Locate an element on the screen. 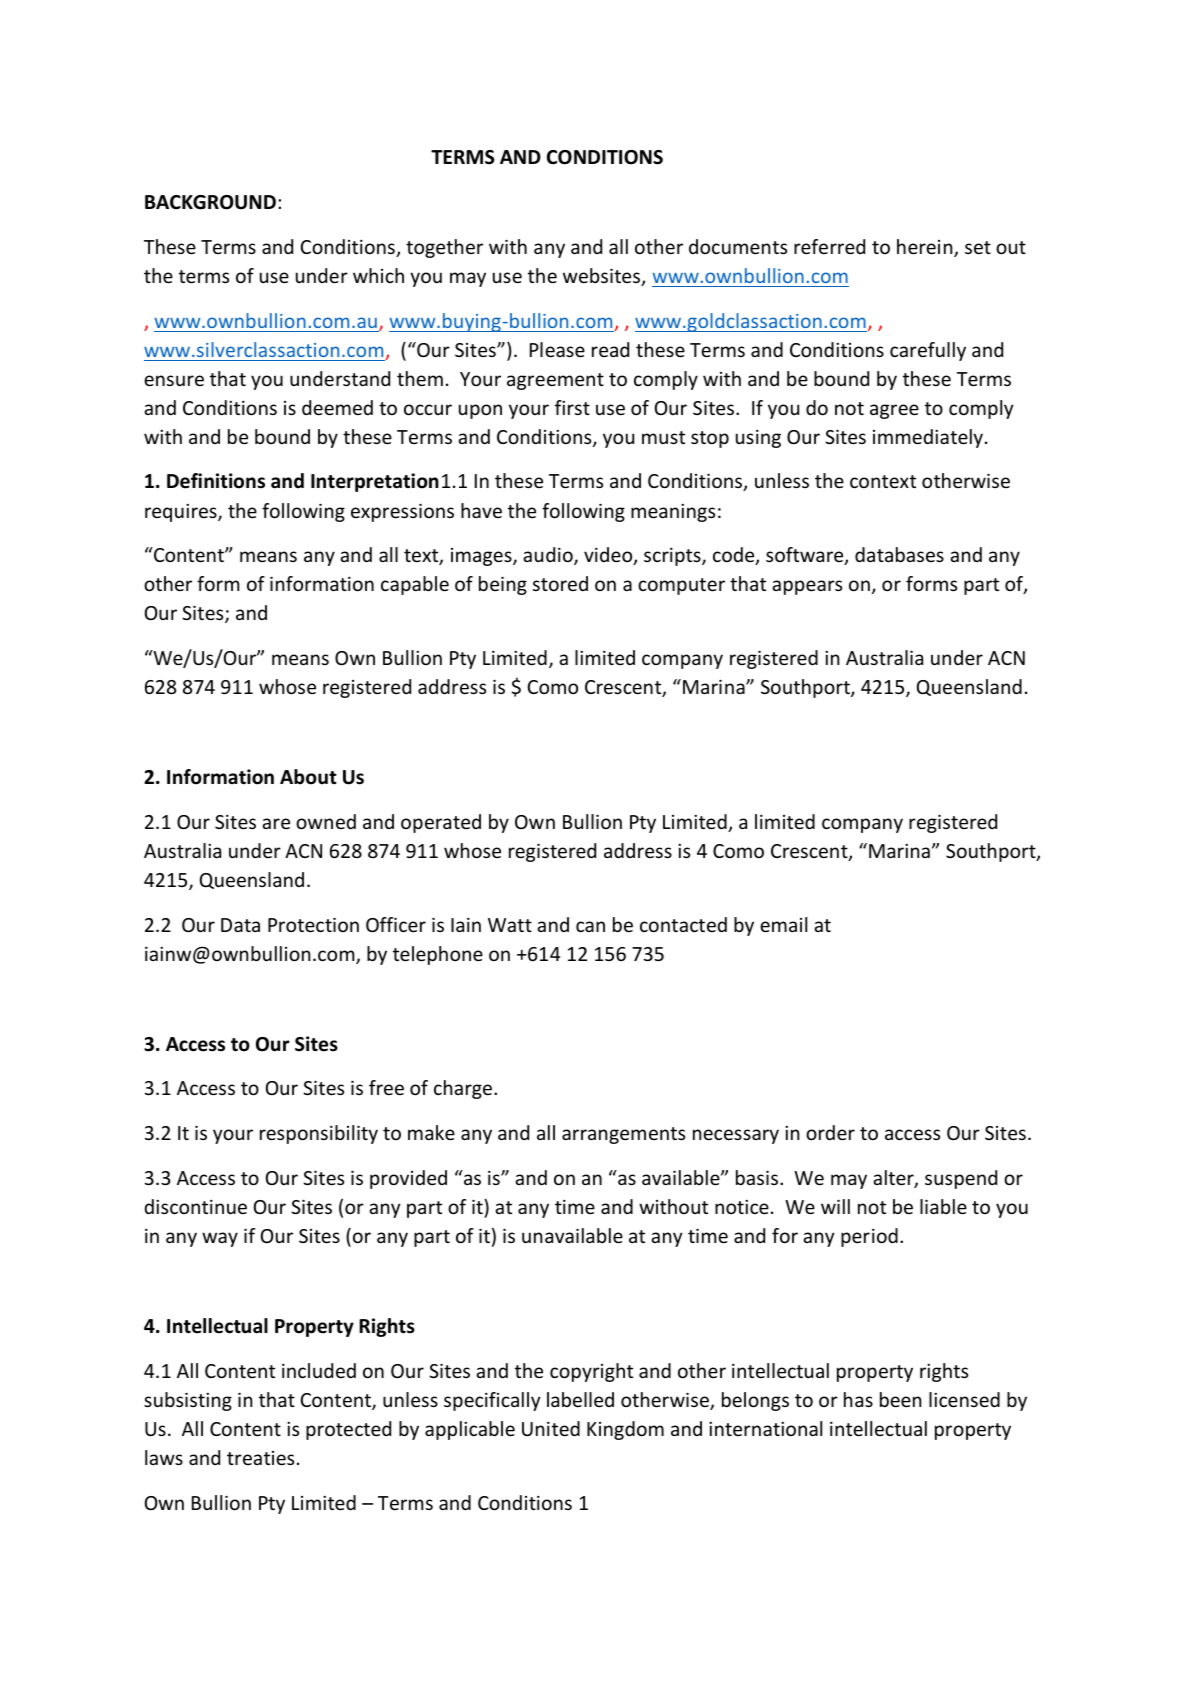 The height and width of the screenshot is (1681, 1189). treaties is located at coordinates (260, 1458).
